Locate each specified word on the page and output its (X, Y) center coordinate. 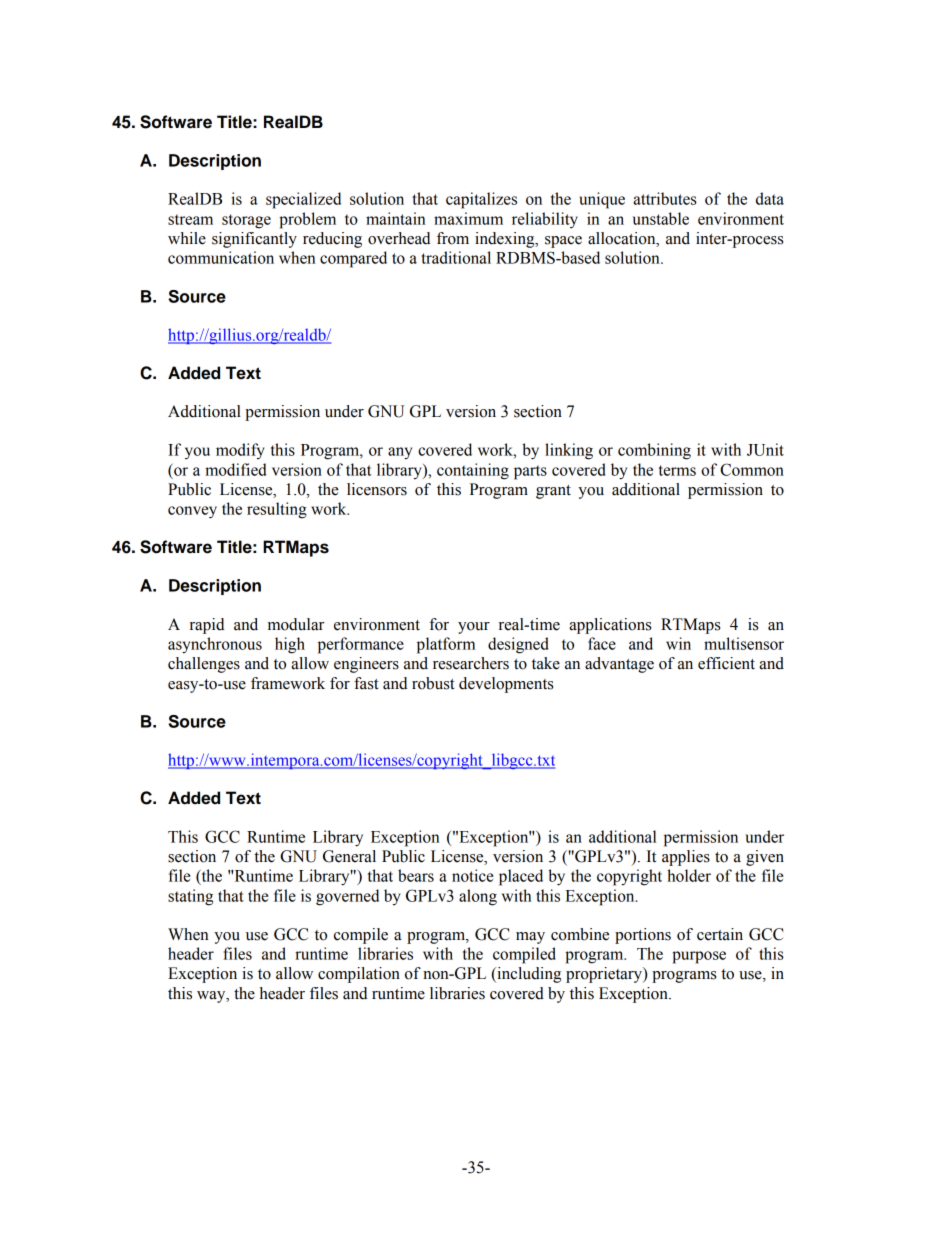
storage (246, 221)
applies (686, 858)
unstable (661, 218)
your (474, 628)
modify (240, 451)
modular (296, 624)
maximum (468, 218)
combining (654, 451)
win (678, 643)
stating (190, 897)
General (349, 856)
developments (506, 685)
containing (473, 471)
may (530, 938)
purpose (699, 957)
